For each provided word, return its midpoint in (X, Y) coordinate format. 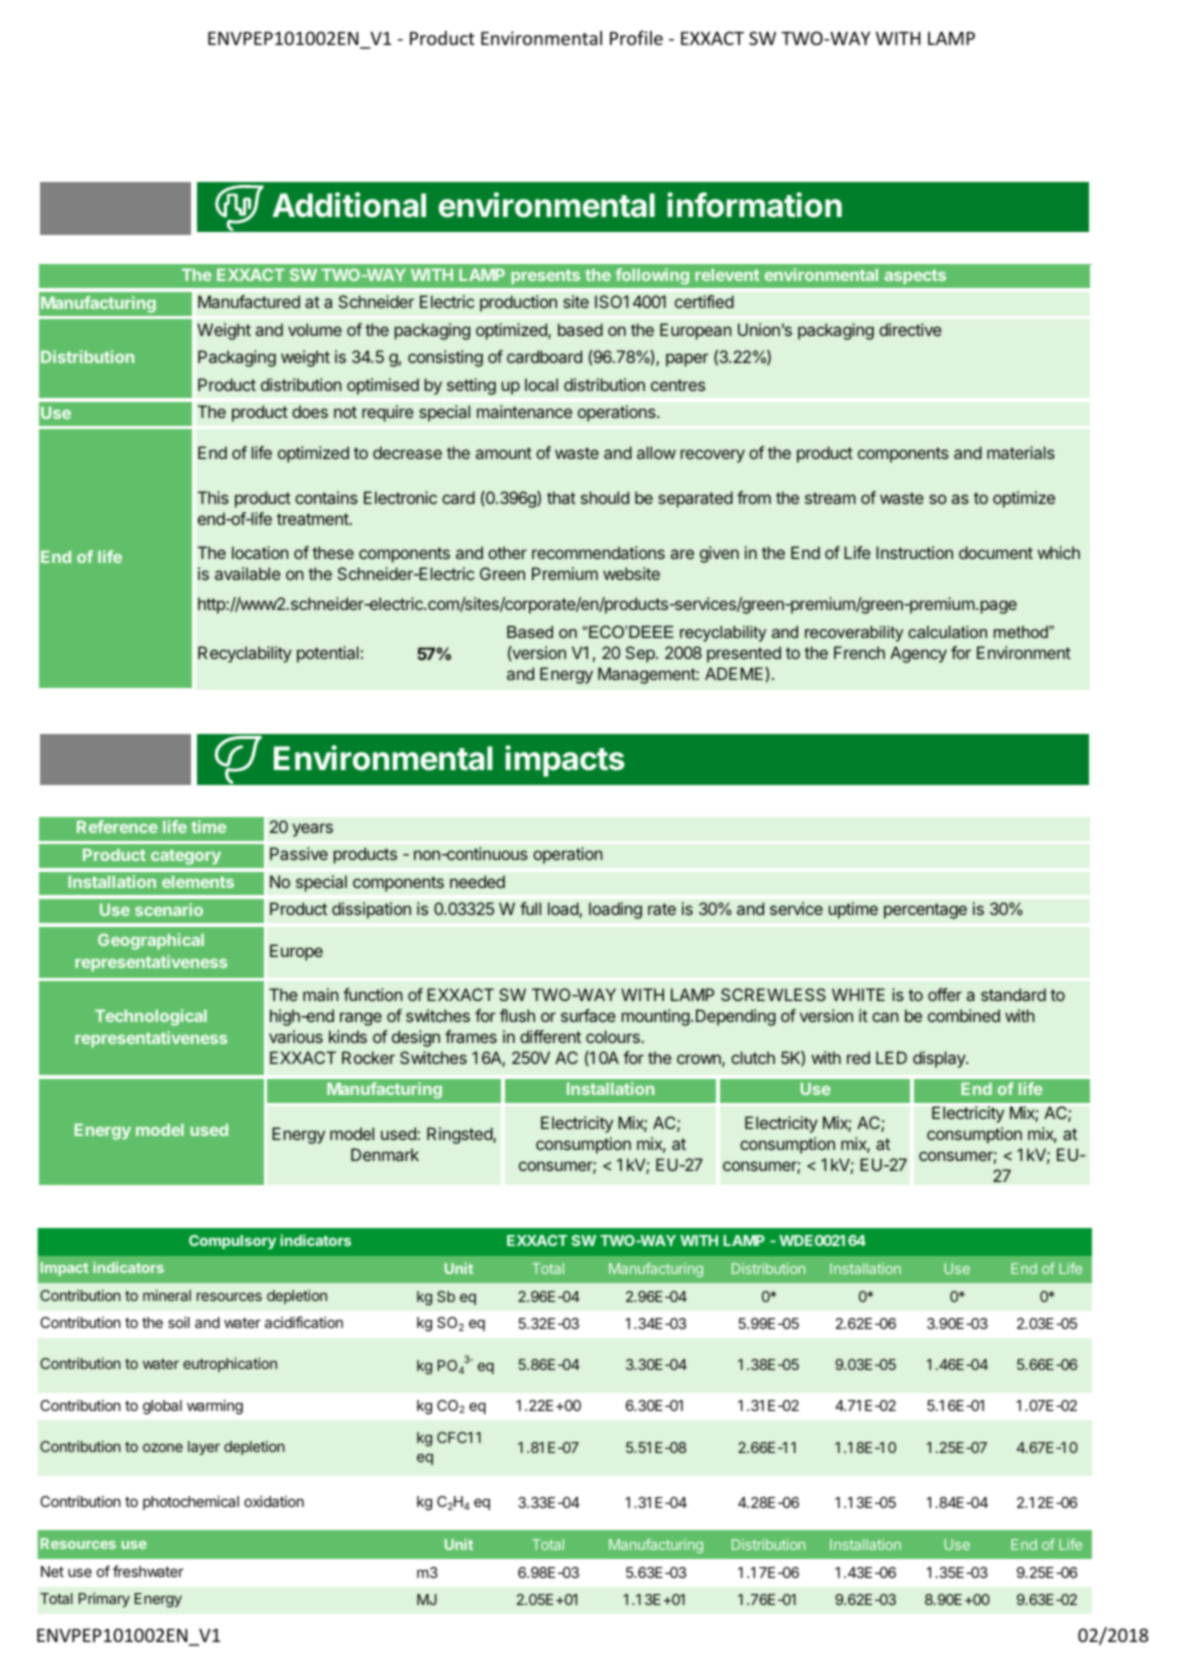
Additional (349, 205)
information (754, 205)
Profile (636, 38)
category (186, 857)
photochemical (191, 1502)
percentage (925, 911)
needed (477, 881)
